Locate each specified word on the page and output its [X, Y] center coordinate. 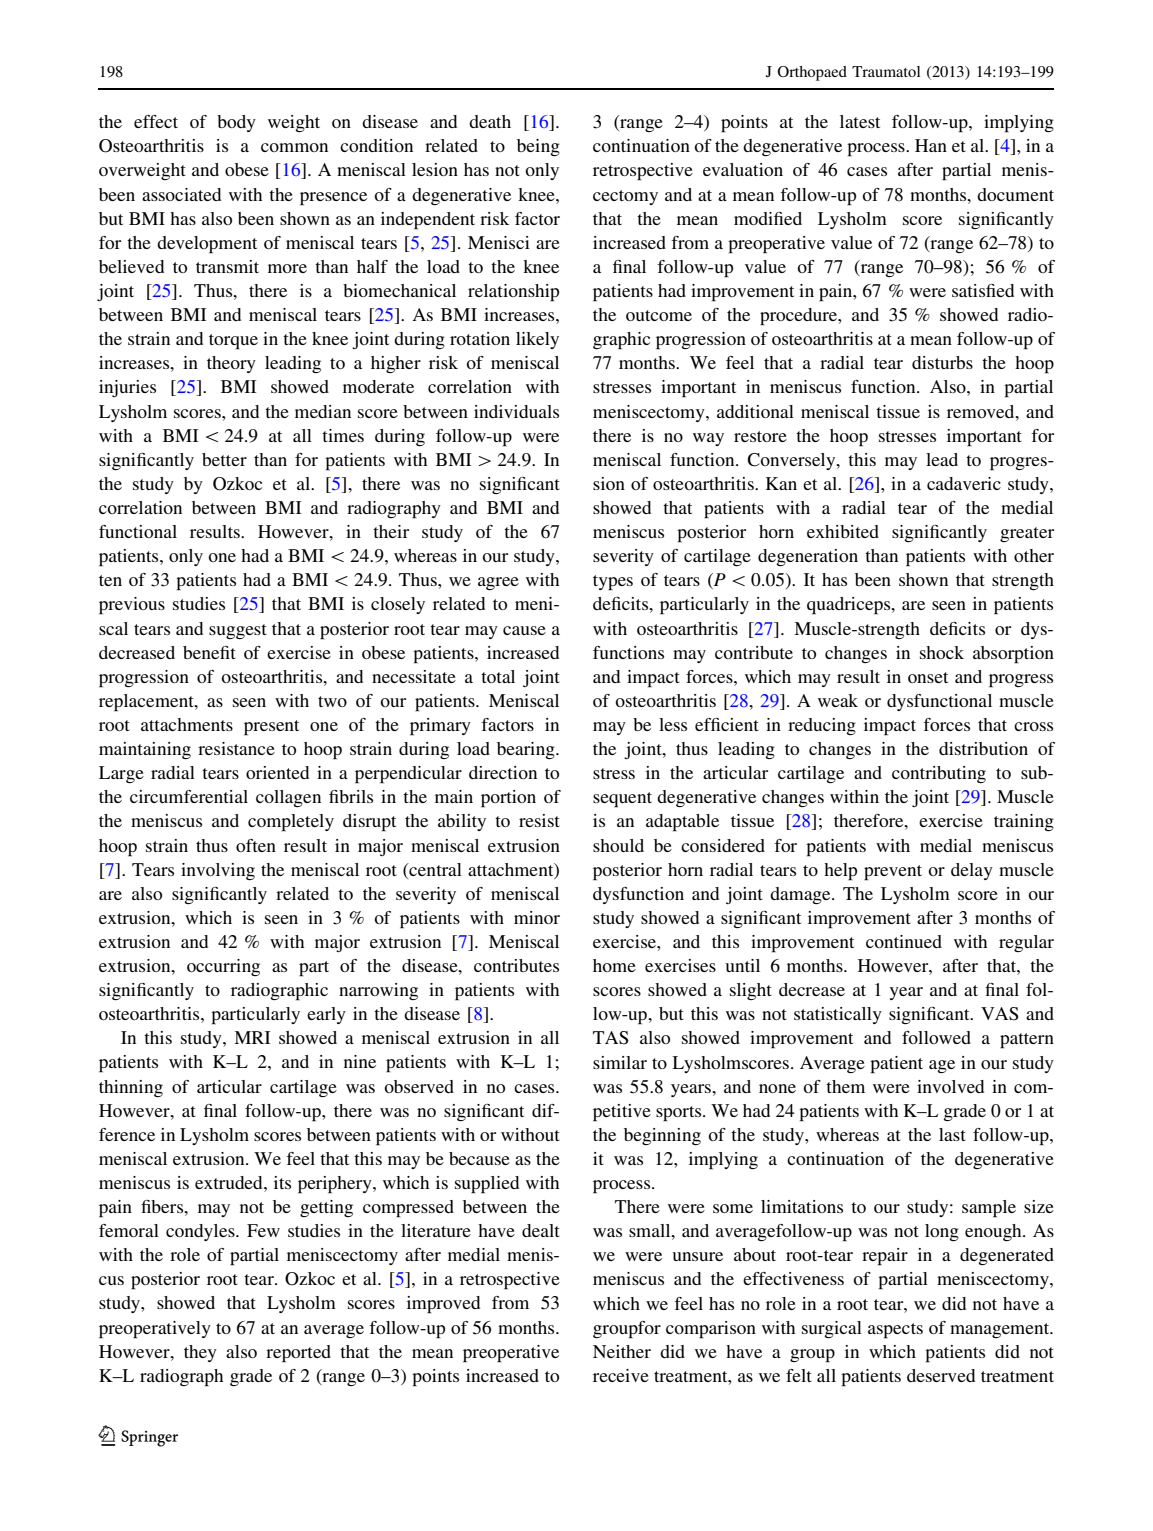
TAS [611, 1038]
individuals [516, 411]
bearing [527, 750]
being [538, 147]
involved [950, 1086]
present [271, 728]
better [224, 459]
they [200, 1353]
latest [860, 121]
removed [982, 411]
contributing [939, 774]
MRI [252, 1037]
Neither [622, 1351]
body [236, 123]
